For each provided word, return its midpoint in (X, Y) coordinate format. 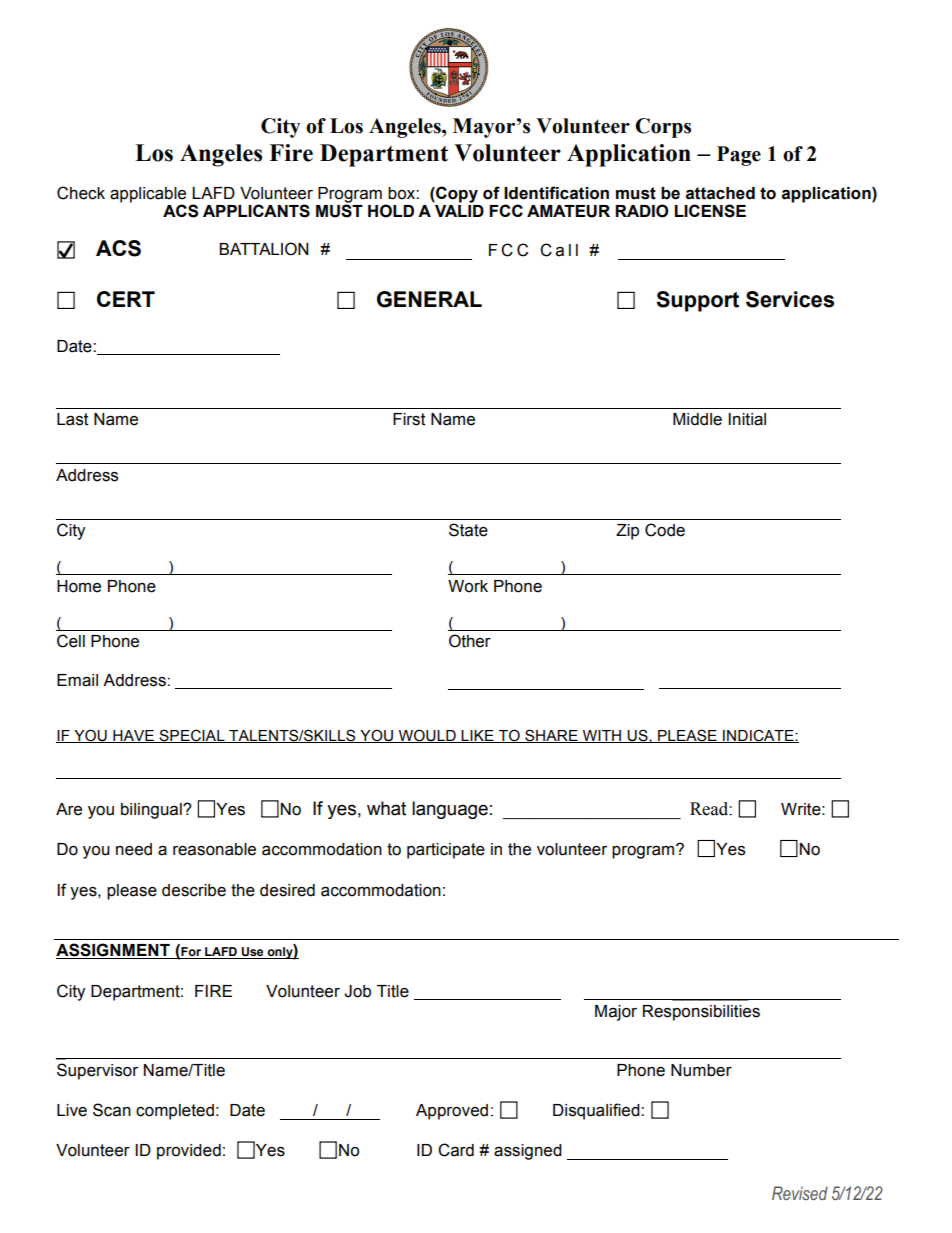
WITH (602, 736)
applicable (148, 195)
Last (73, 419)
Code (665, 530)
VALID (459, 211)
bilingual (152, 811)
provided (189, 1152)
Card (456, 1150)
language (450, 810)
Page (739, 156)
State (468, 530)
